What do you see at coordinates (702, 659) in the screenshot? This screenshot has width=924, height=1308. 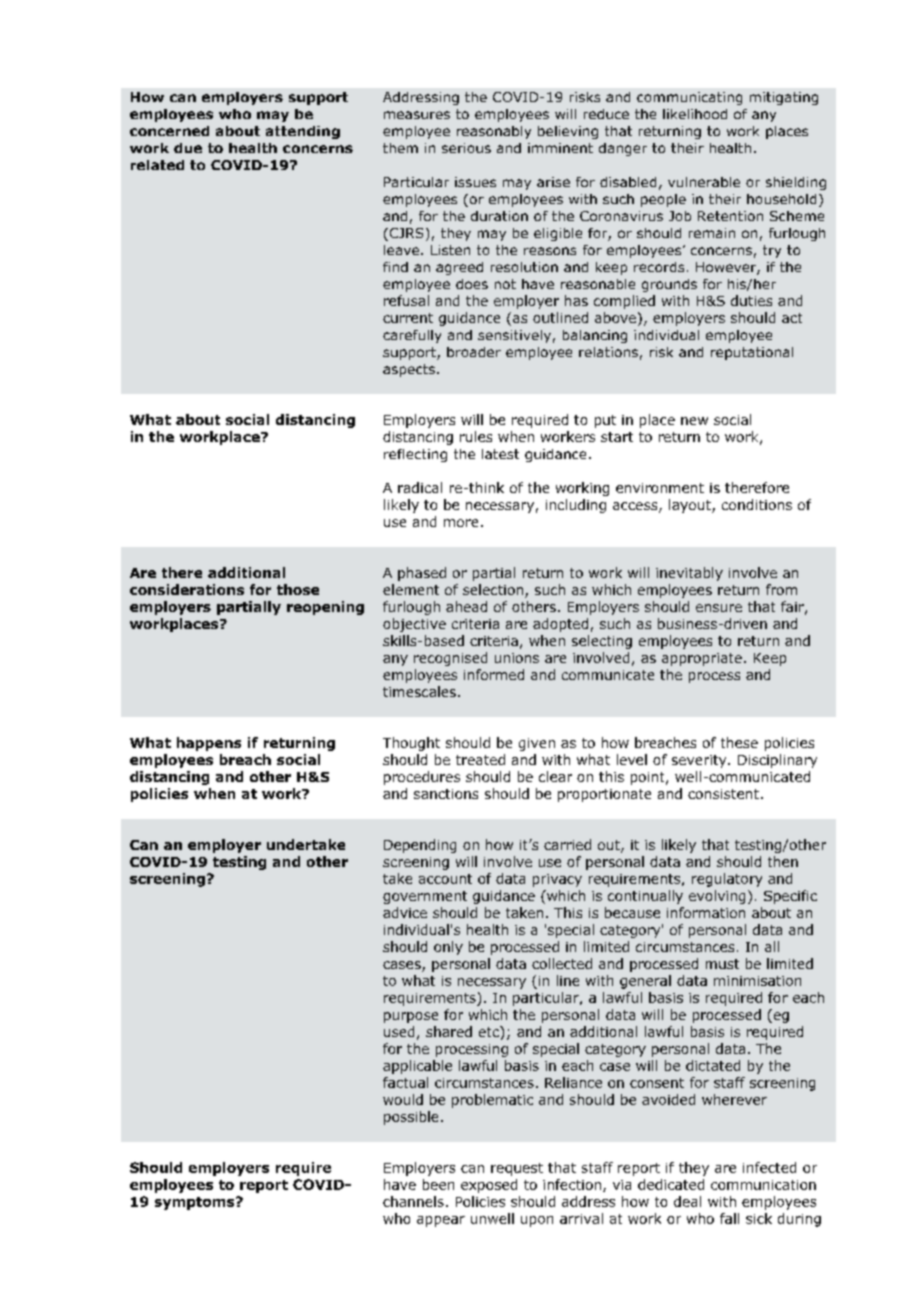 I see `appropriate` at bounding box center [702, 659].
